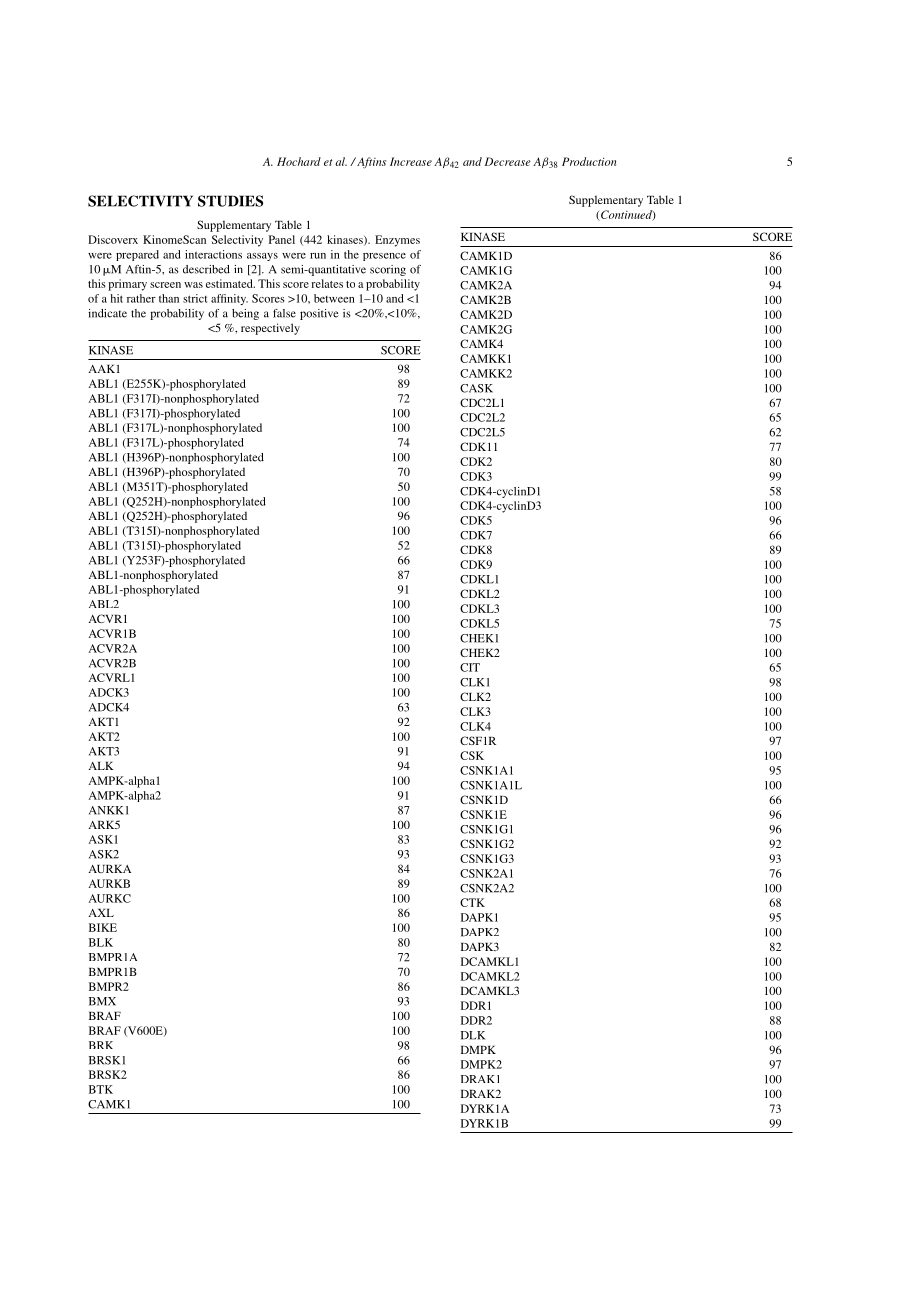  I want to click on BIKE, so click(103, 927).
